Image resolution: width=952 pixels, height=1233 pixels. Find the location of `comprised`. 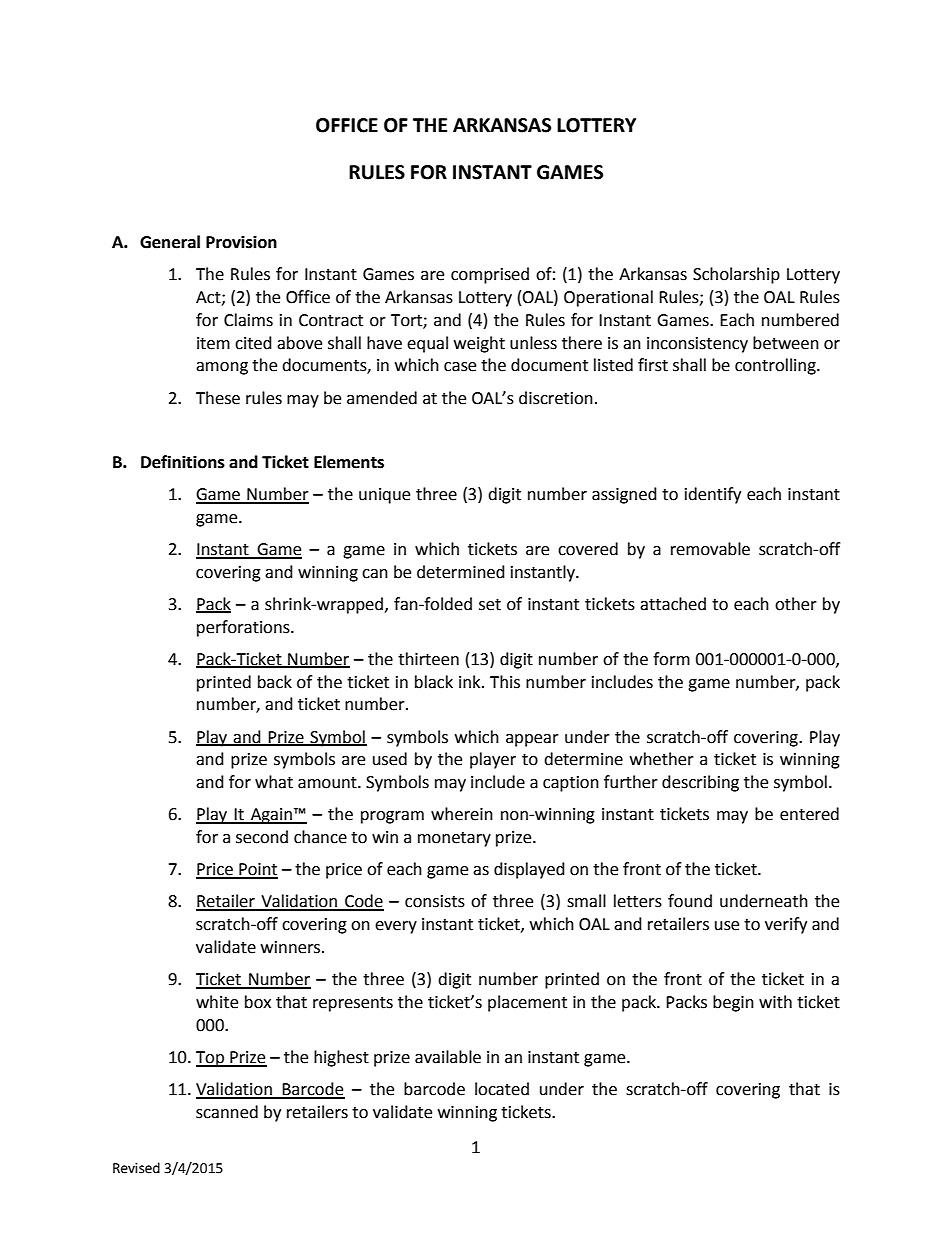

comprised is located at coordinates (490, 275).
